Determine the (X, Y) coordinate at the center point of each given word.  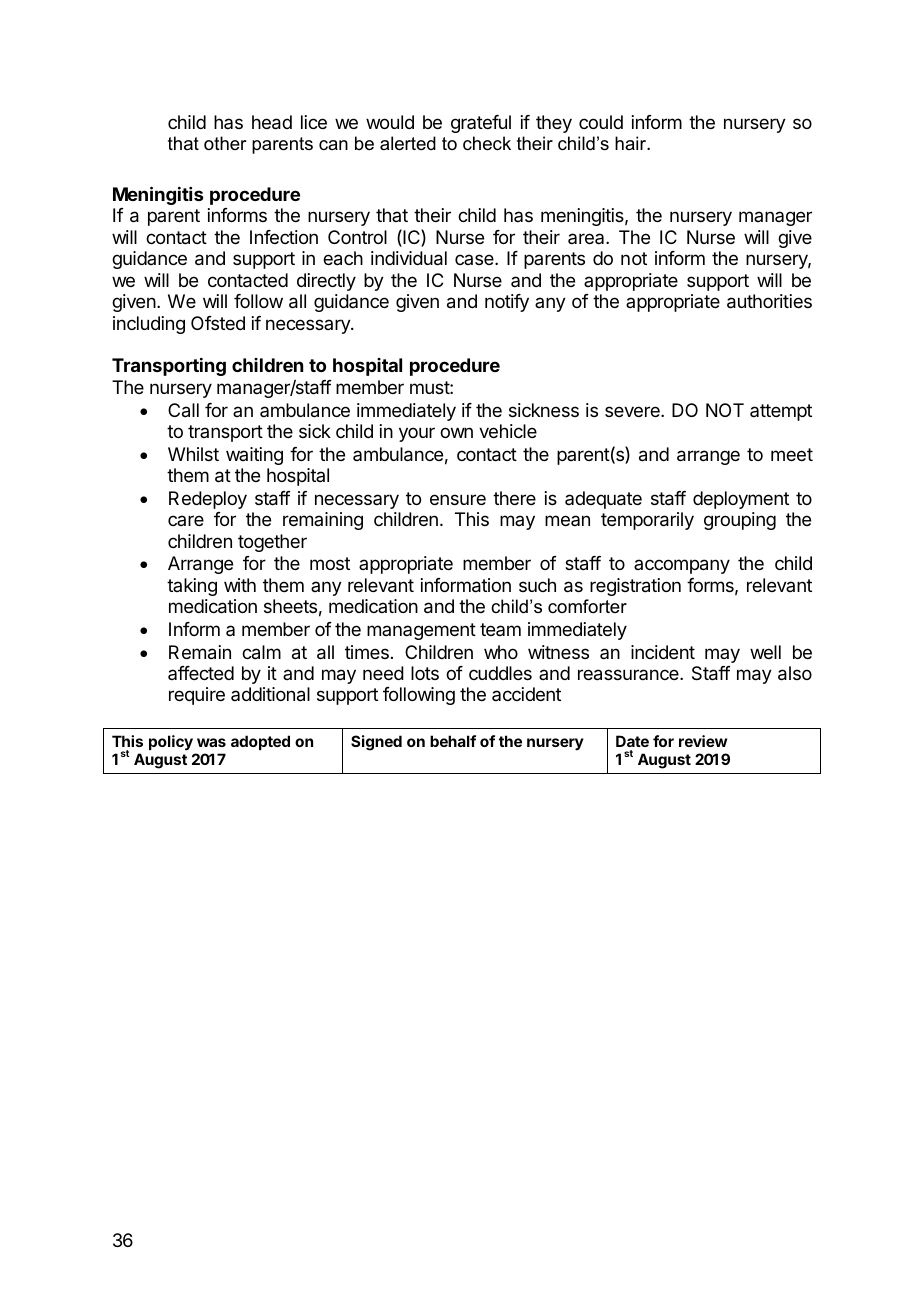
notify (507, 303)
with (240, 585)
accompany (682, 566)
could (601, 122)
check (487, 143)
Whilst (193, 454)
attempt (781, 412)
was (211, 742)
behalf (453, 741)
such (537, 585)
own (456, 432)
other (225, 143)
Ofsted (218, 323)
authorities (769, 301)
